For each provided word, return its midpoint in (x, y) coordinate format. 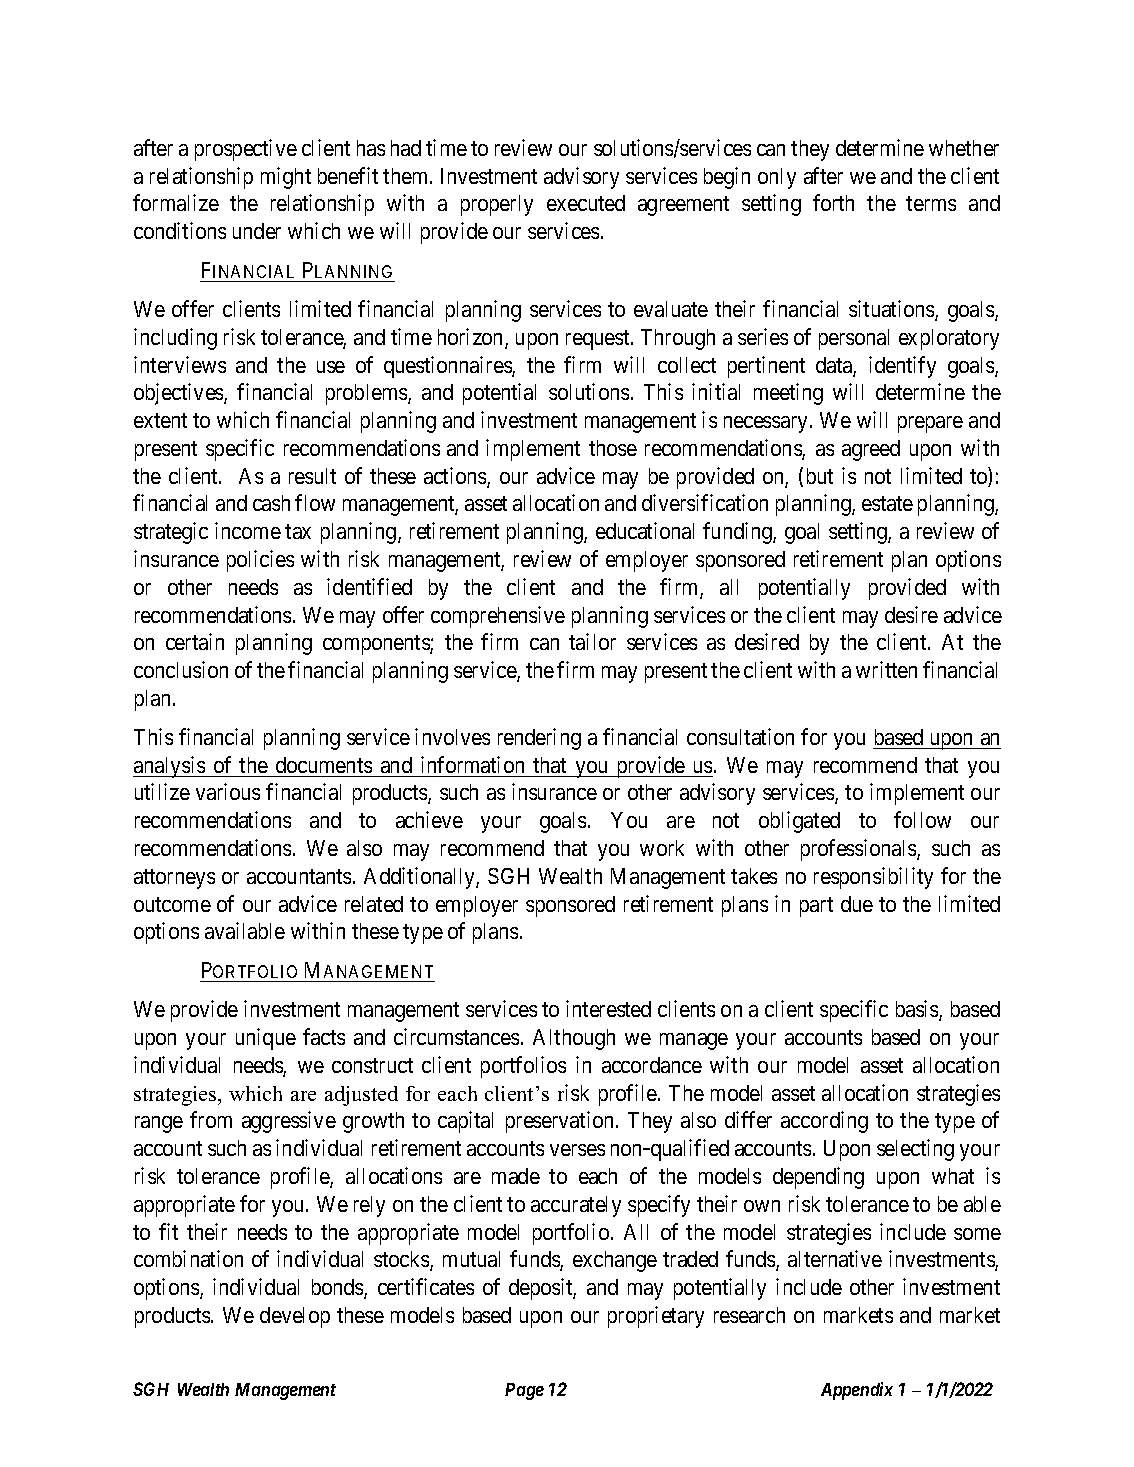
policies (260, 561)
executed (586, 203)
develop (295, 1317)
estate (887, 504)
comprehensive (498, 617)
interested (608, 1008)
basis (918, 1010)
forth (833, 202)
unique (266, 1039)
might (286, 178)
